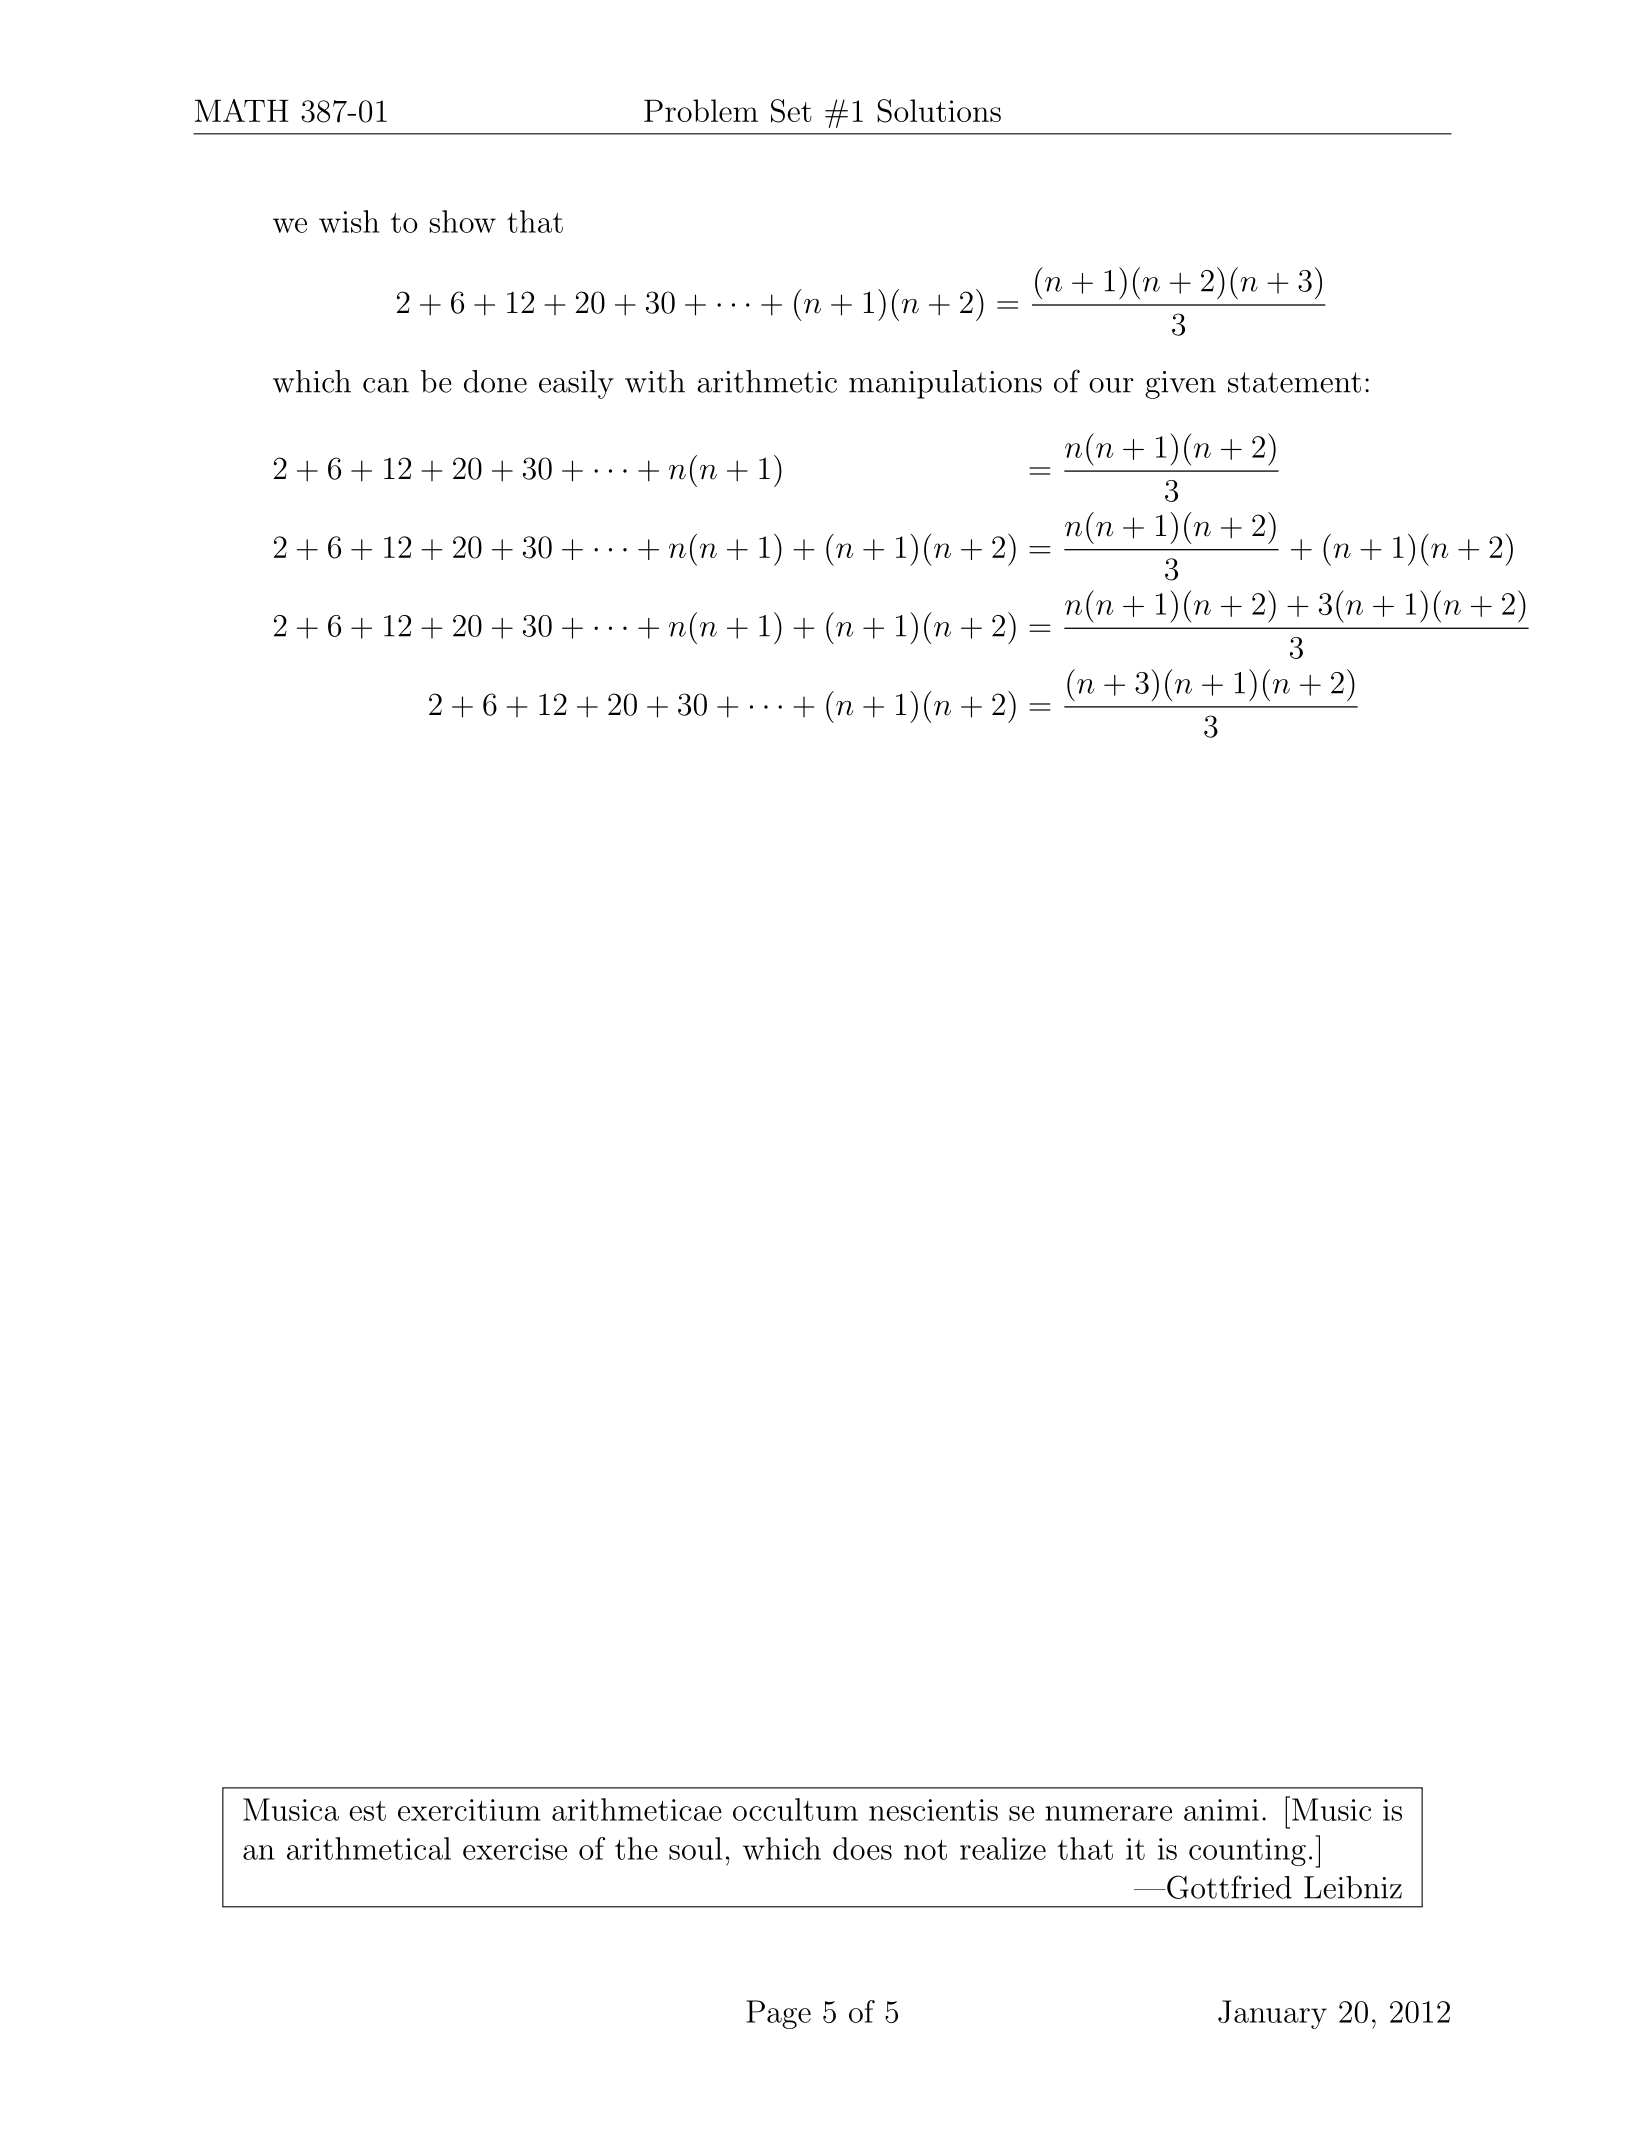 The width and height of the screenshot is (1645, 2129). What do you see at coordinates (1221, 1810) in the screenshot?
I see `animi` at bounding box center [1221, 1810].
